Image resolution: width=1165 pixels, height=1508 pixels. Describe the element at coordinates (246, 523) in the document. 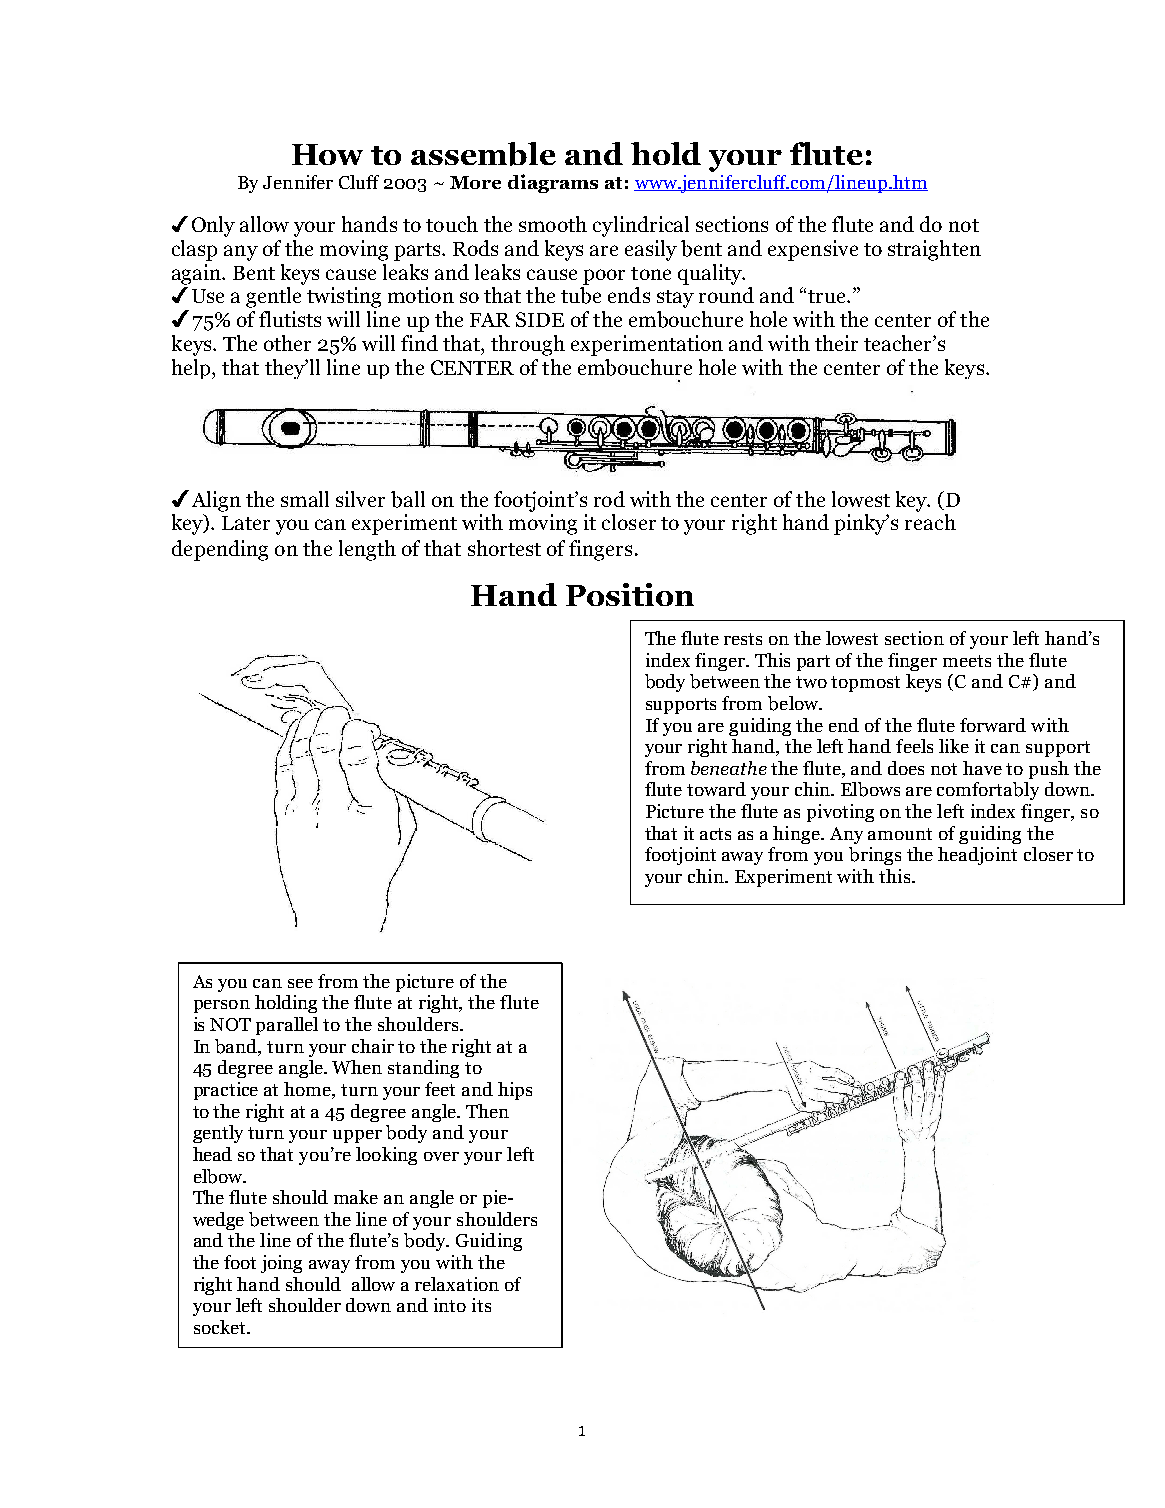

I see `Later` at that location.
